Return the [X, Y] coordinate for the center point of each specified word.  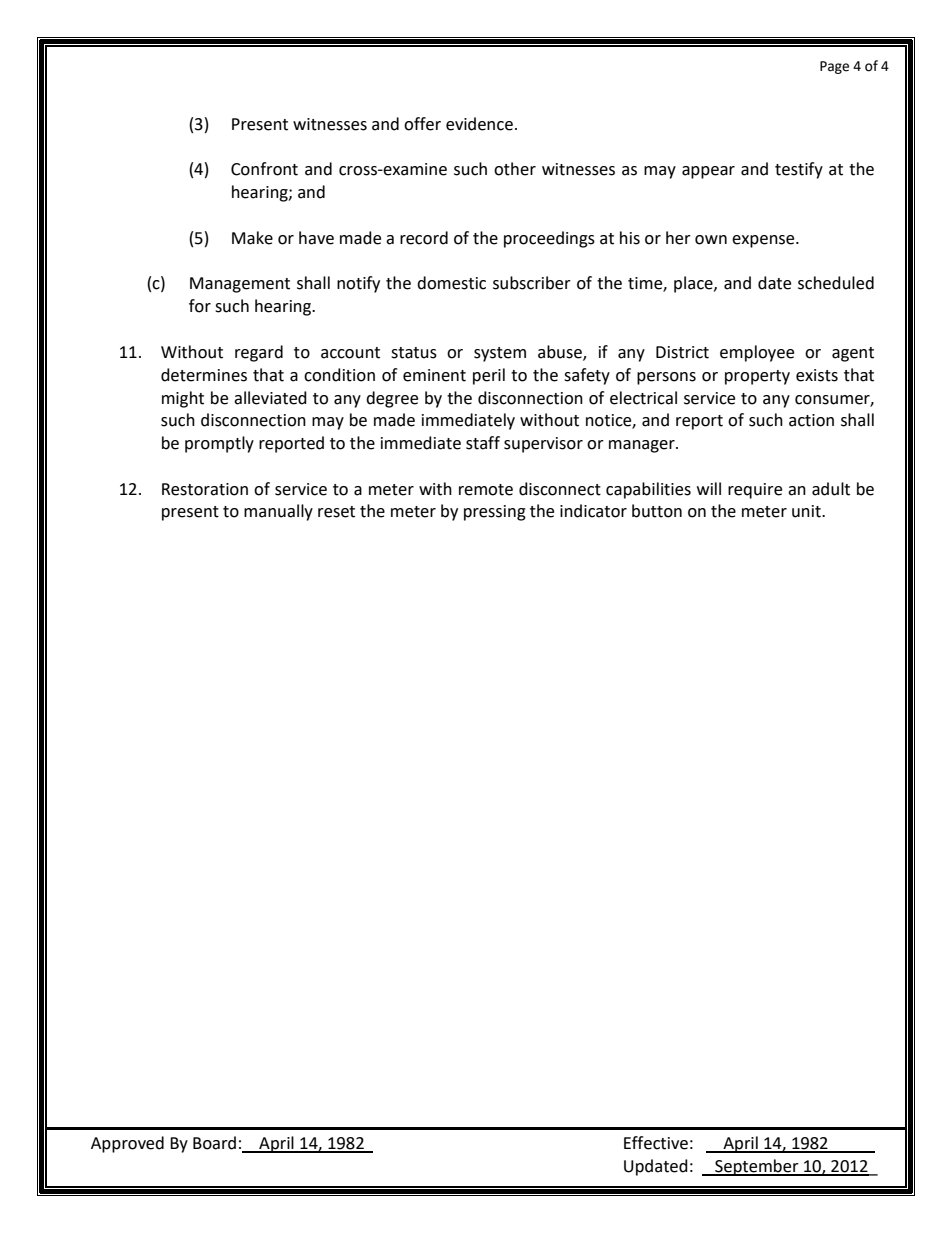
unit [807, 511]
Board [214, 1143]
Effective [656, 1143]
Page [834, 67]
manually [278, 512]
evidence [479, 124]
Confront [264, 169]
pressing [495, 513]
